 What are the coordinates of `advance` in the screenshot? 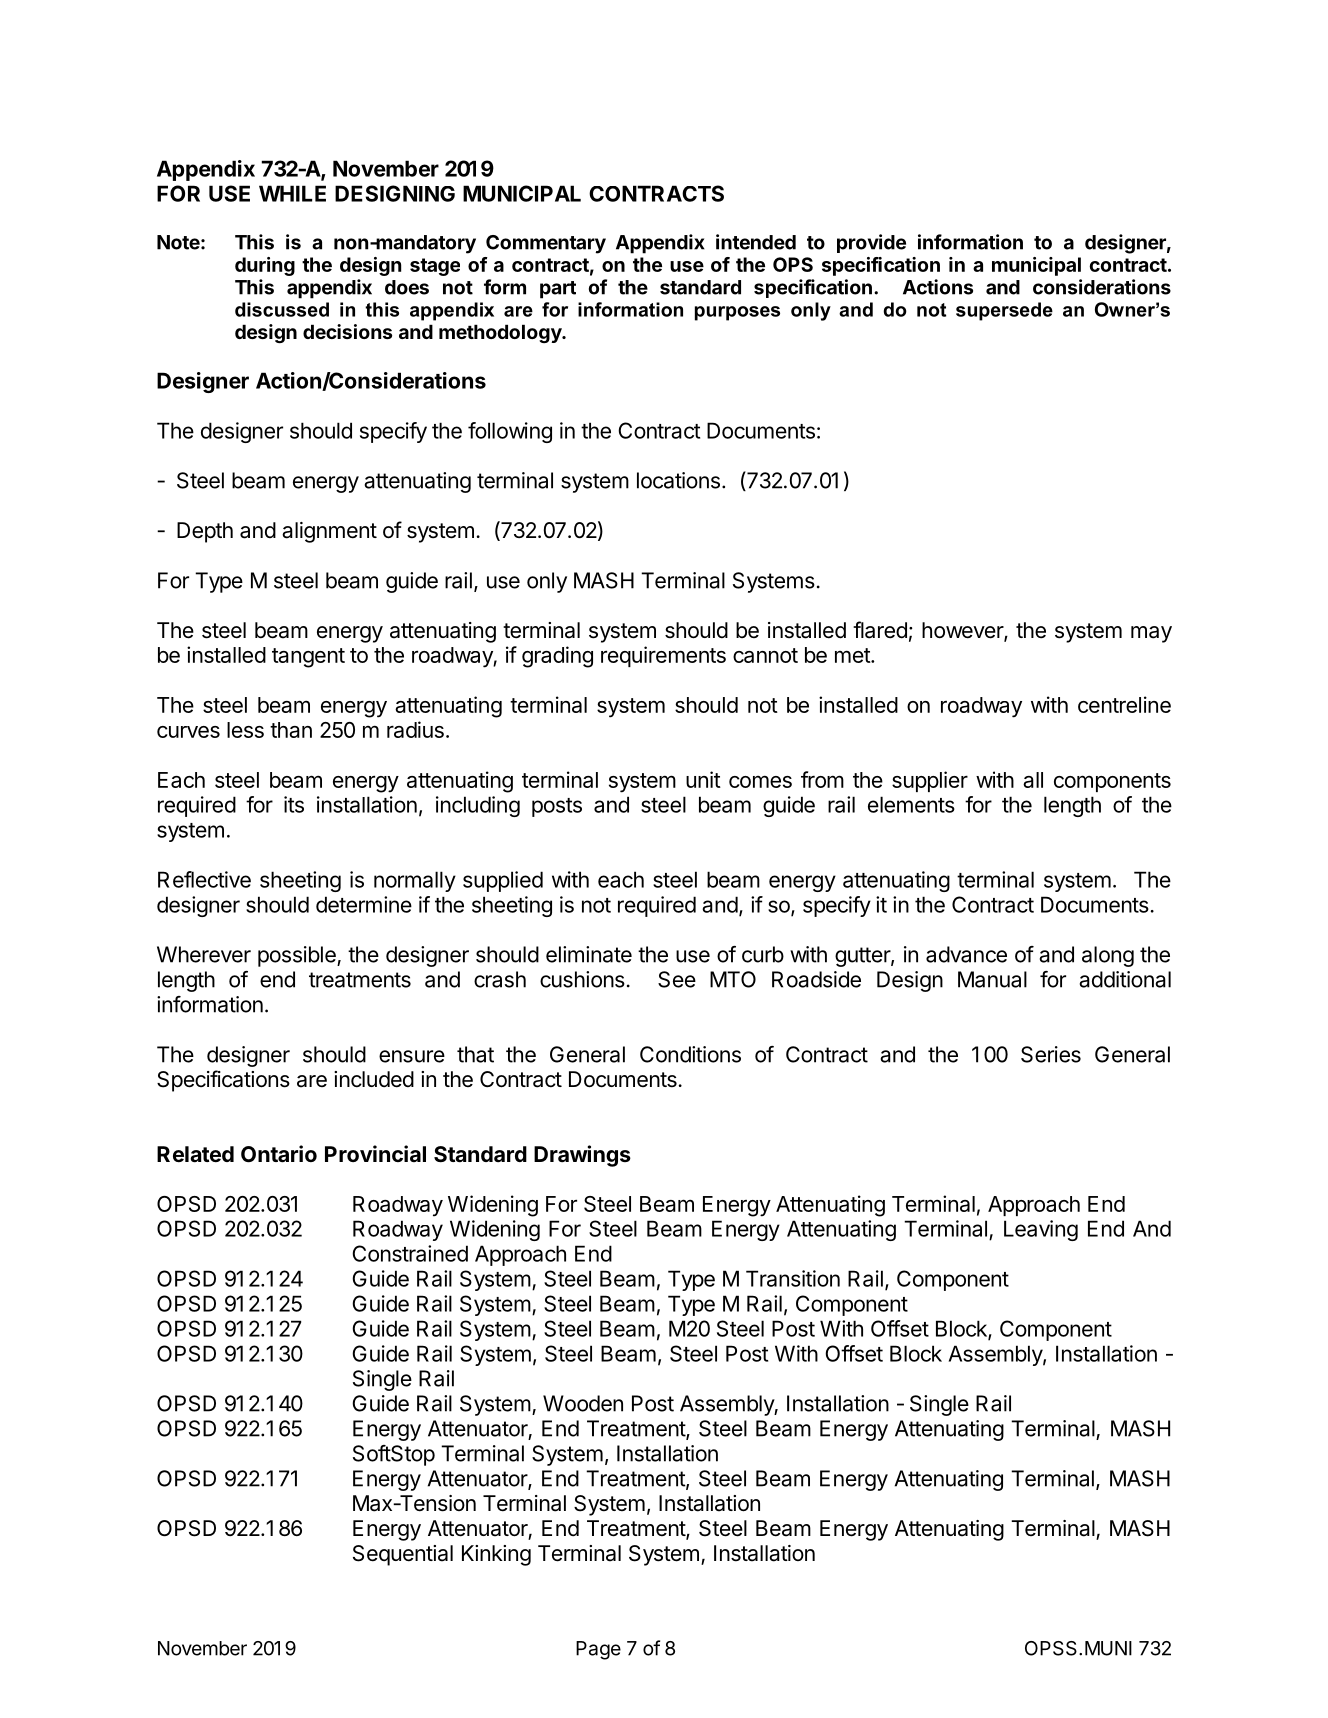 It's located at (966, 954).
